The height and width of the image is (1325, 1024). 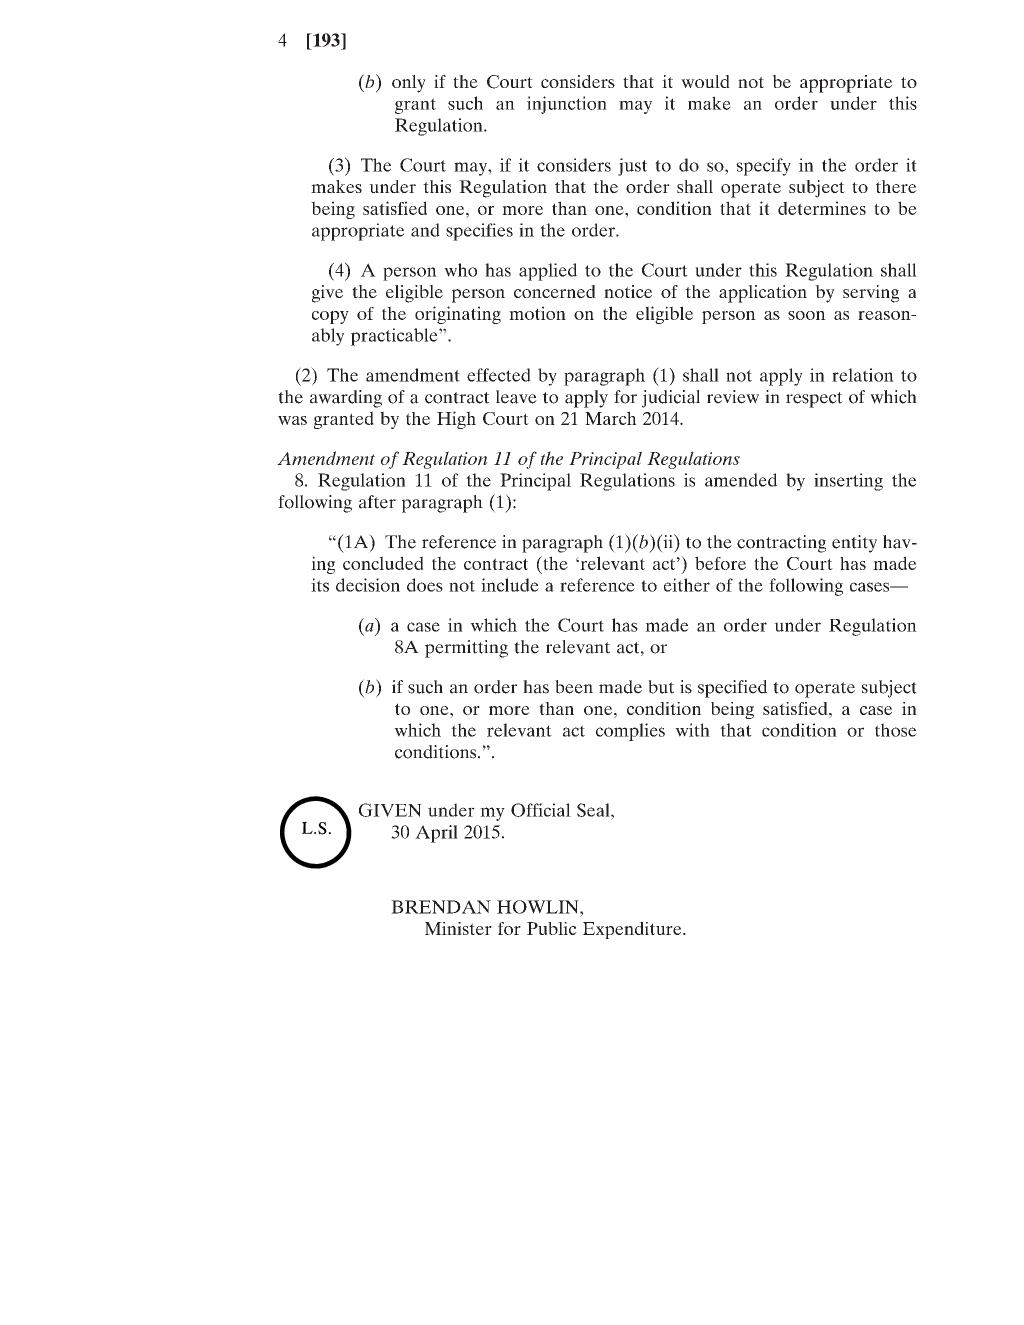 I want to click on after, so click(x=377, y=502).
